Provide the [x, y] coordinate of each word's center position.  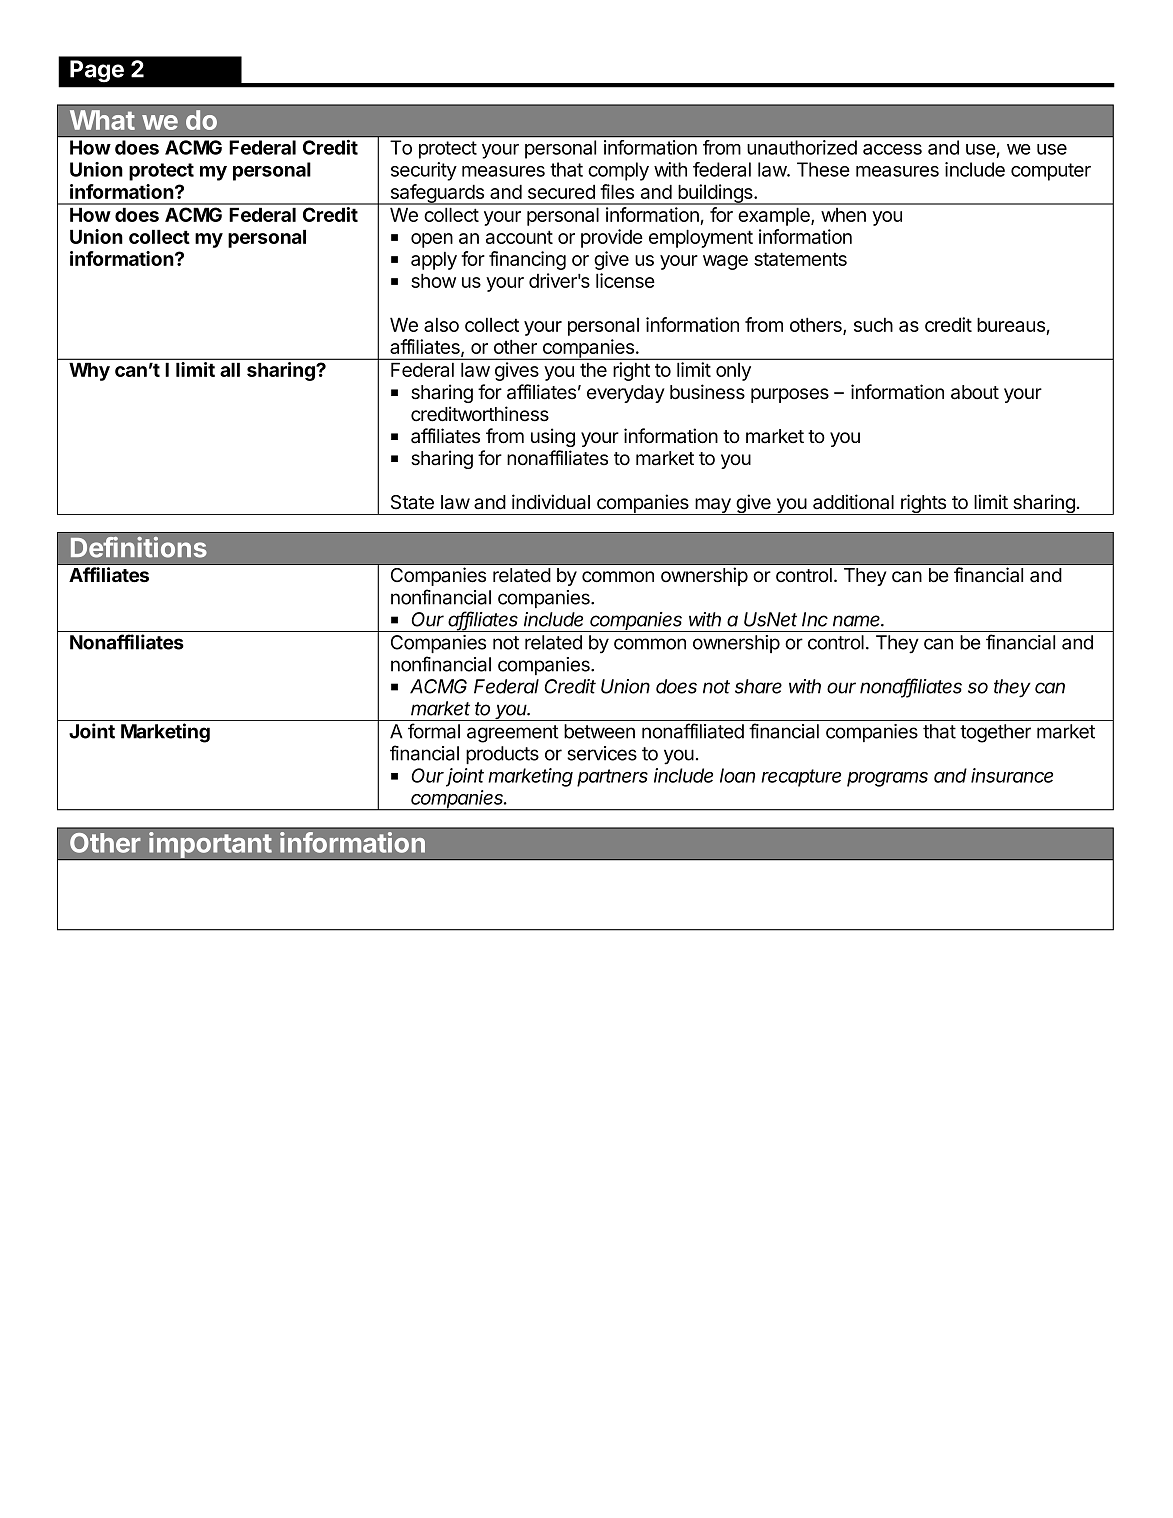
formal [434, 731]
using [553, 437]
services [602, 753]
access [892, 149]
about [975, 392]
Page [97, 71]
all [230, 369]
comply [618, 171]
